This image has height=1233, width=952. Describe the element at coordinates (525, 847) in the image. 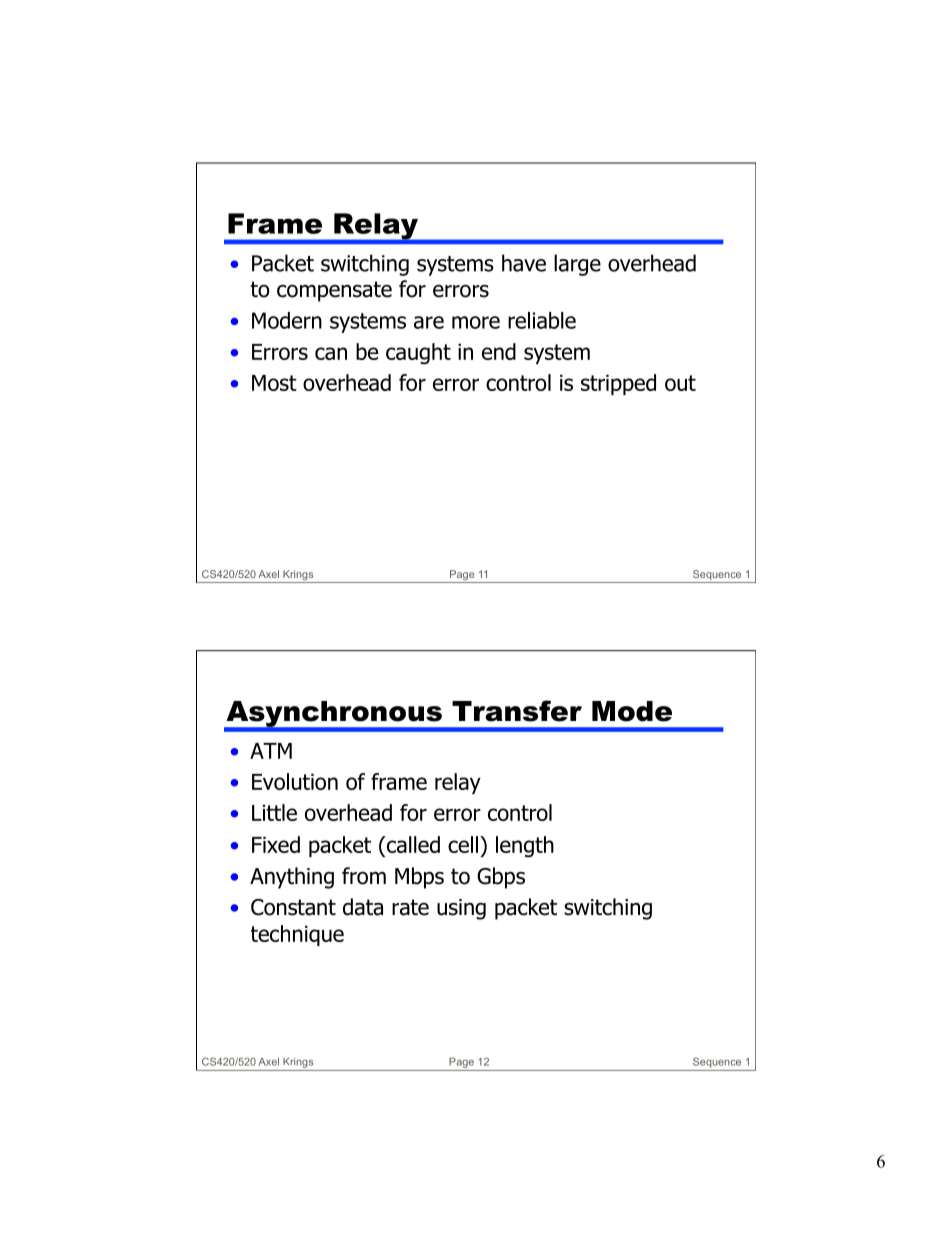

I see `length` at that location.
